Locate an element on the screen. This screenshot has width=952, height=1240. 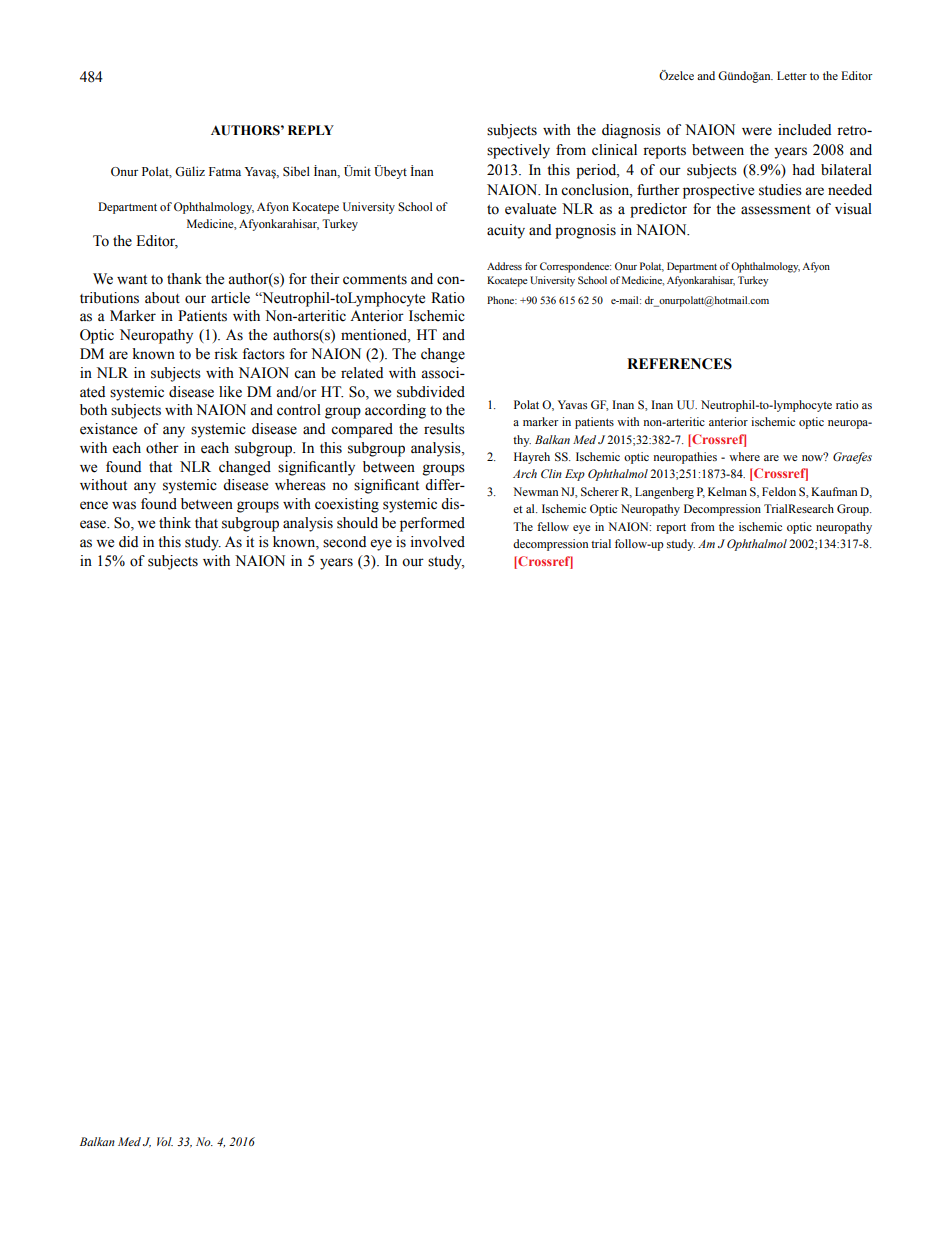
results is located at coordinates (444, 429).
